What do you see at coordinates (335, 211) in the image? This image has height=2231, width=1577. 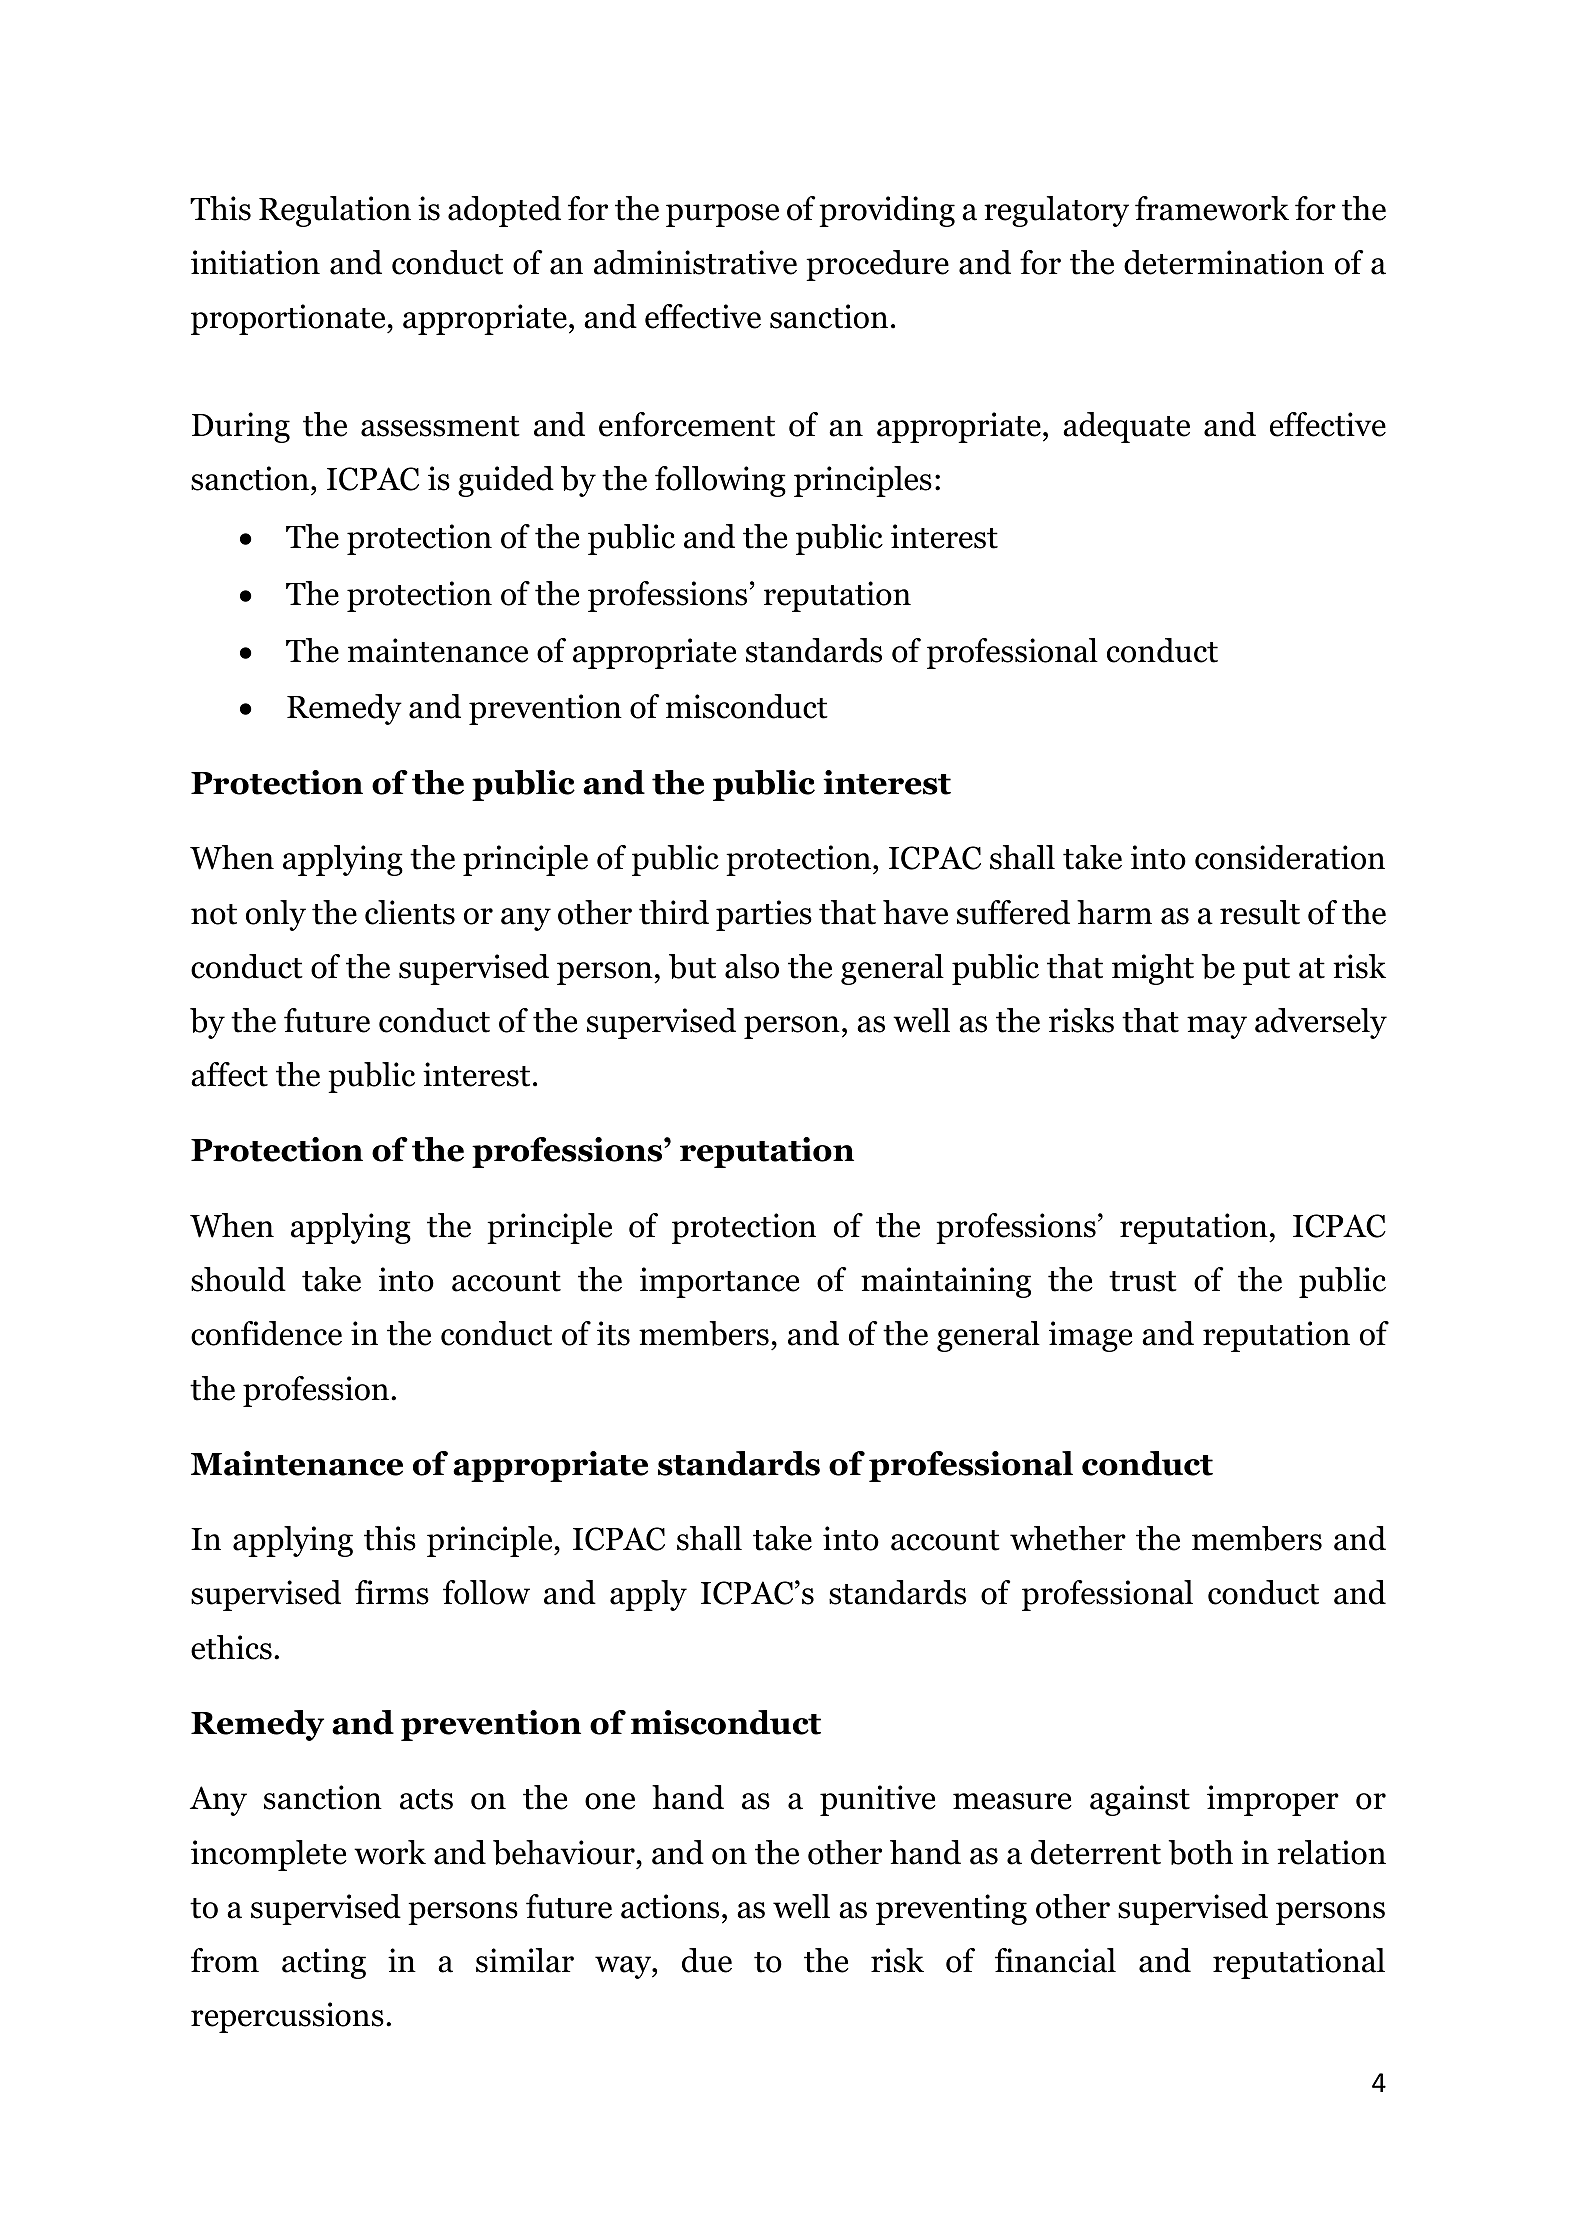 I see `Regulation` at bounding box center [335, 211].
